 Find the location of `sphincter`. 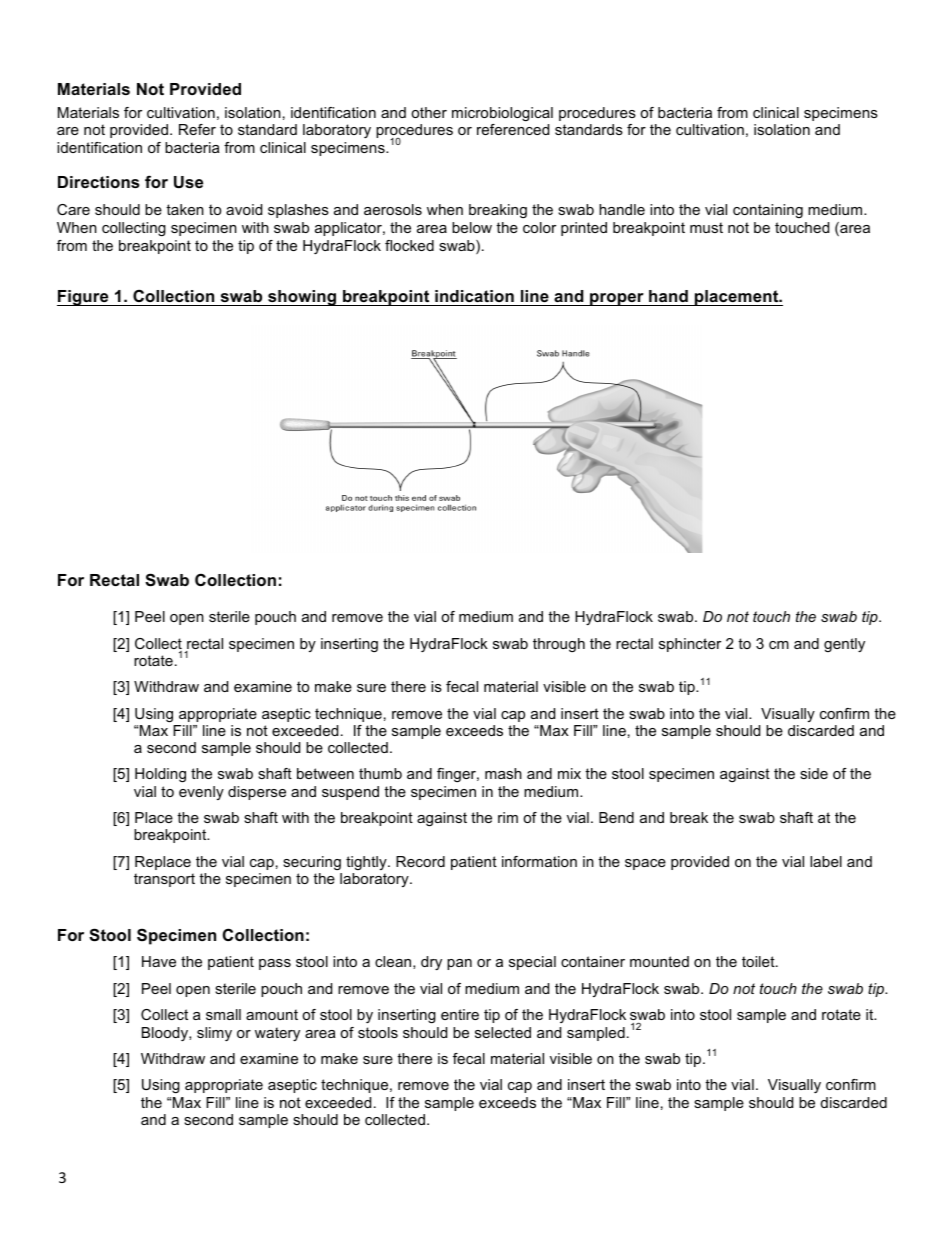

sphincter is located at coordinates (690, 645).
